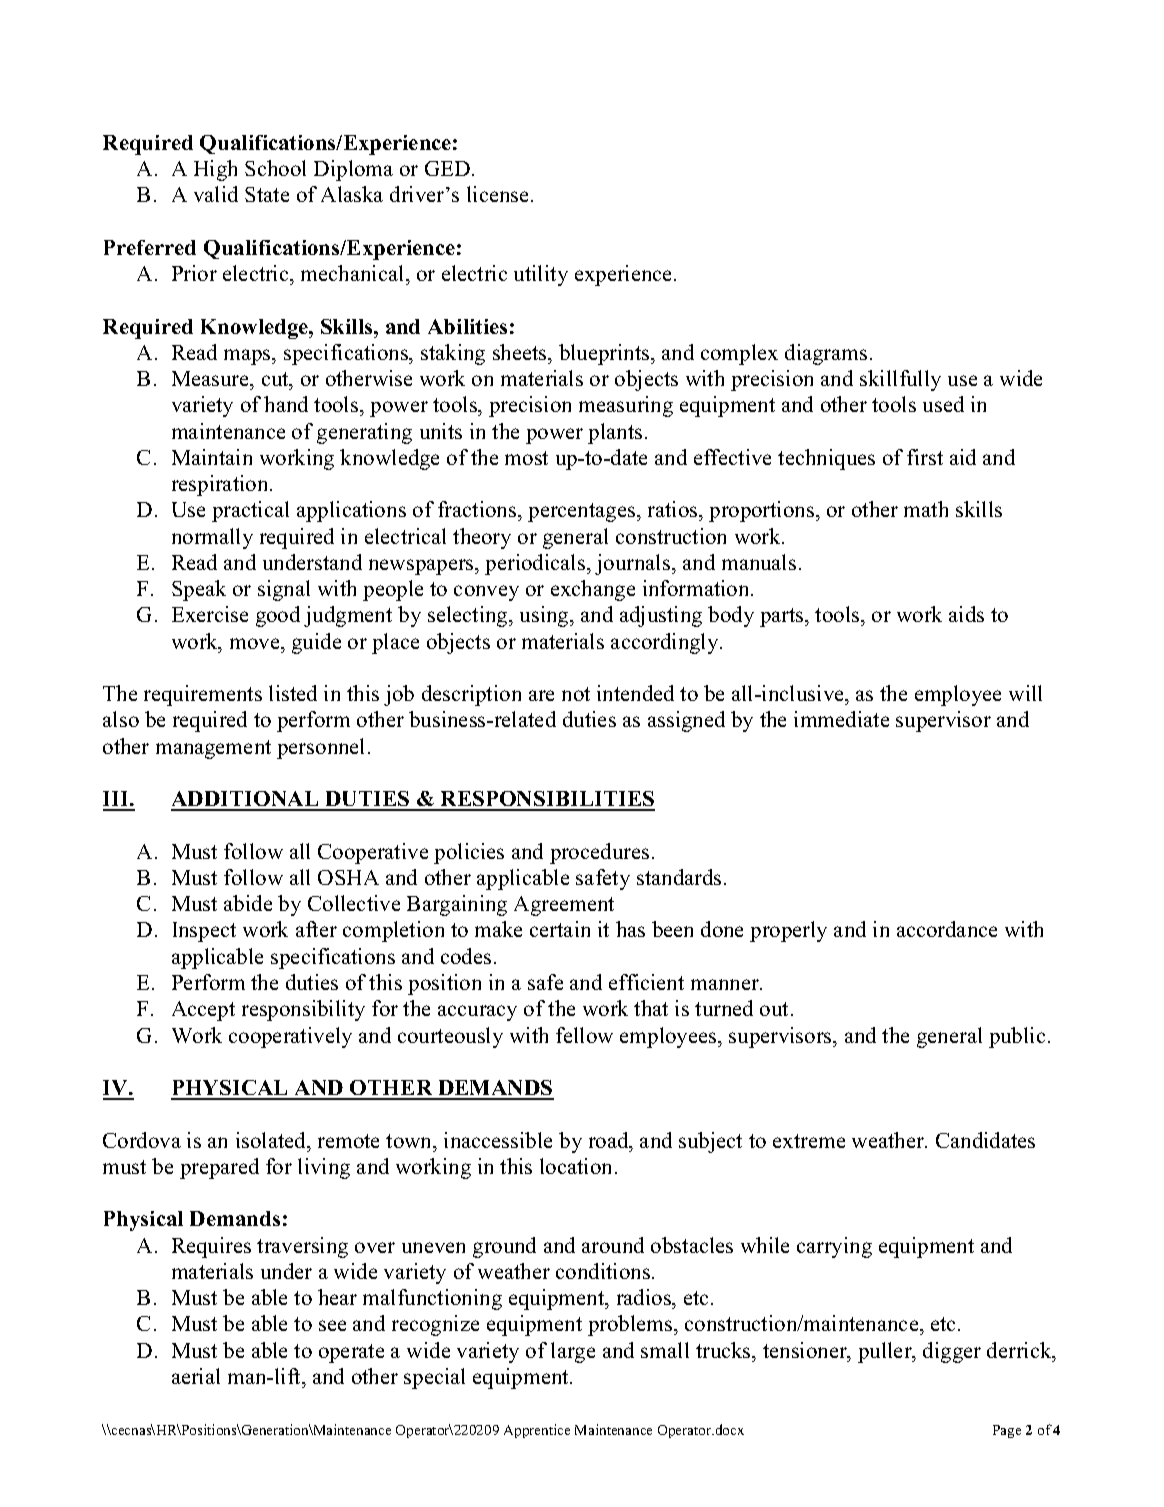 This screenshot has height=1507, width=1164. What do you see at coordinates (499, 194) in the screenshot?
I see `license` at bounding box center [499, 194].
